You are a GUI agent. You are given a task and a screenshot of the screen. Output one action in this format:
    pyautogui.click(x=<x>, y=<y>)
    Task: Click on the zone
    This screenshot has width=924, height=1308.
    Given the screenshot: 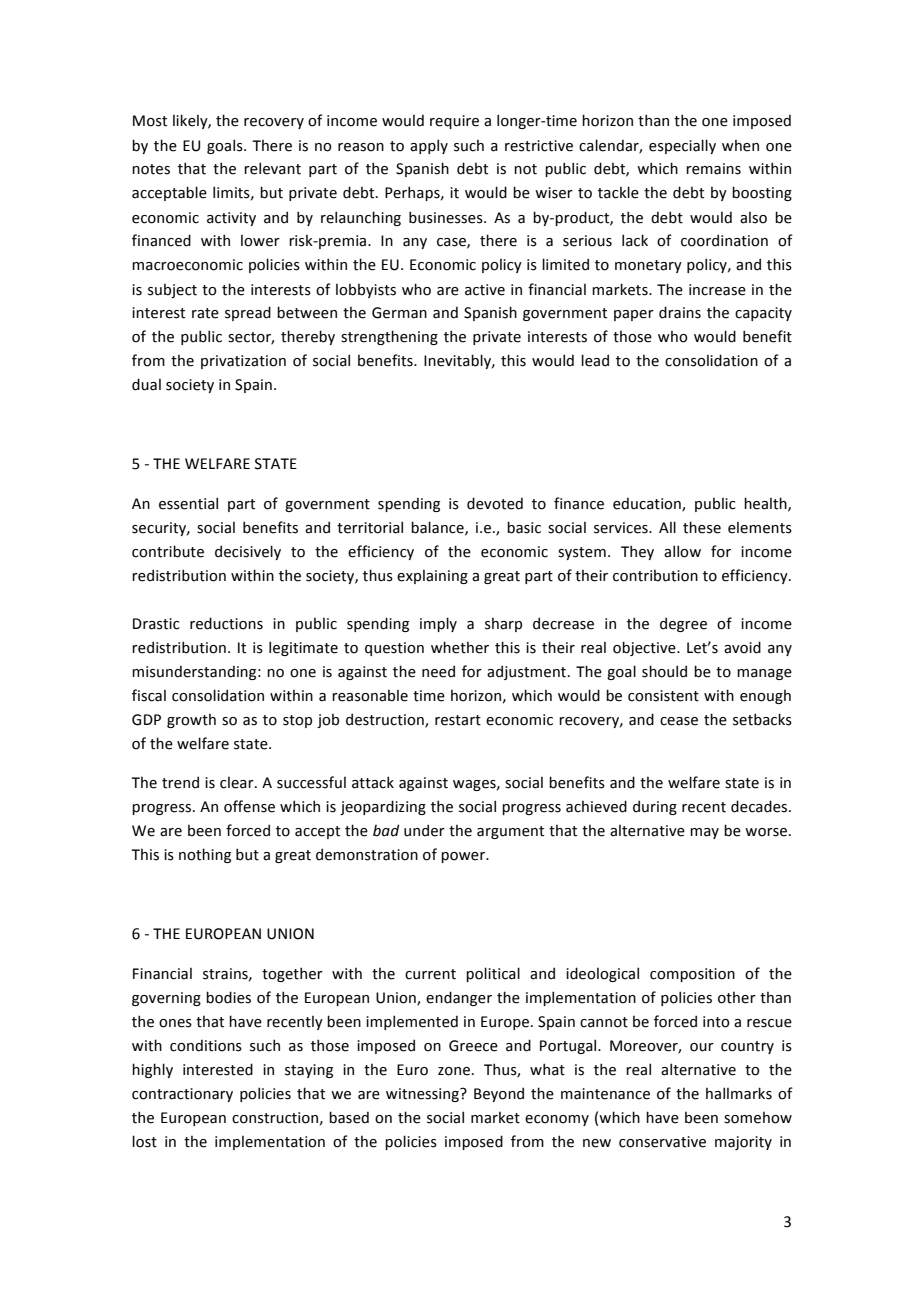 What is the action you would take?
    pyautogui.click(x=454, y=1071)
